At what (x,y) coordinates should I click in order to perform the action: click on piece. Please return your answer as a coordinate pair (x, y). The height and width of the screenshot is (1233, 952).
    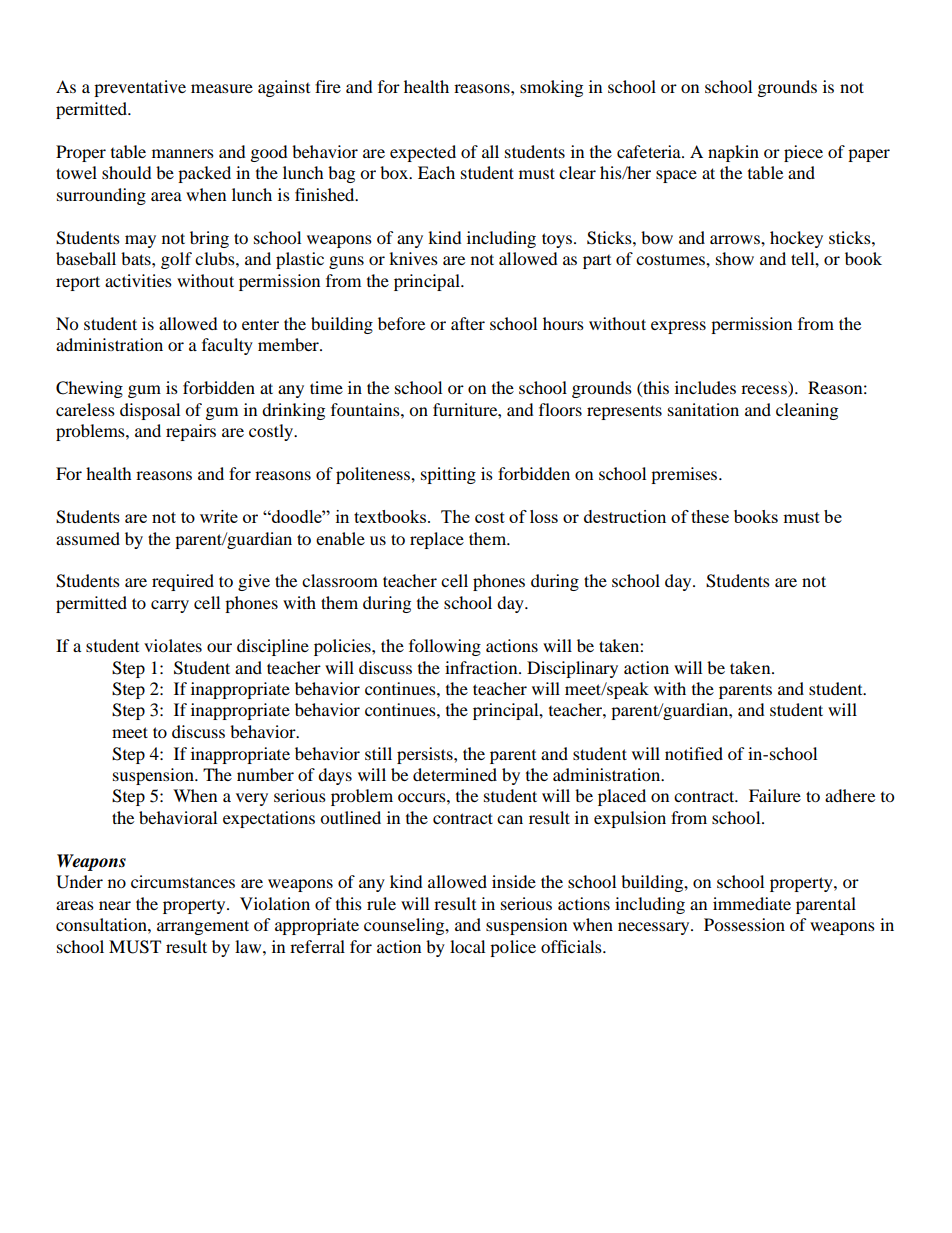
    Looking at the image, I should click on (803, 153).
